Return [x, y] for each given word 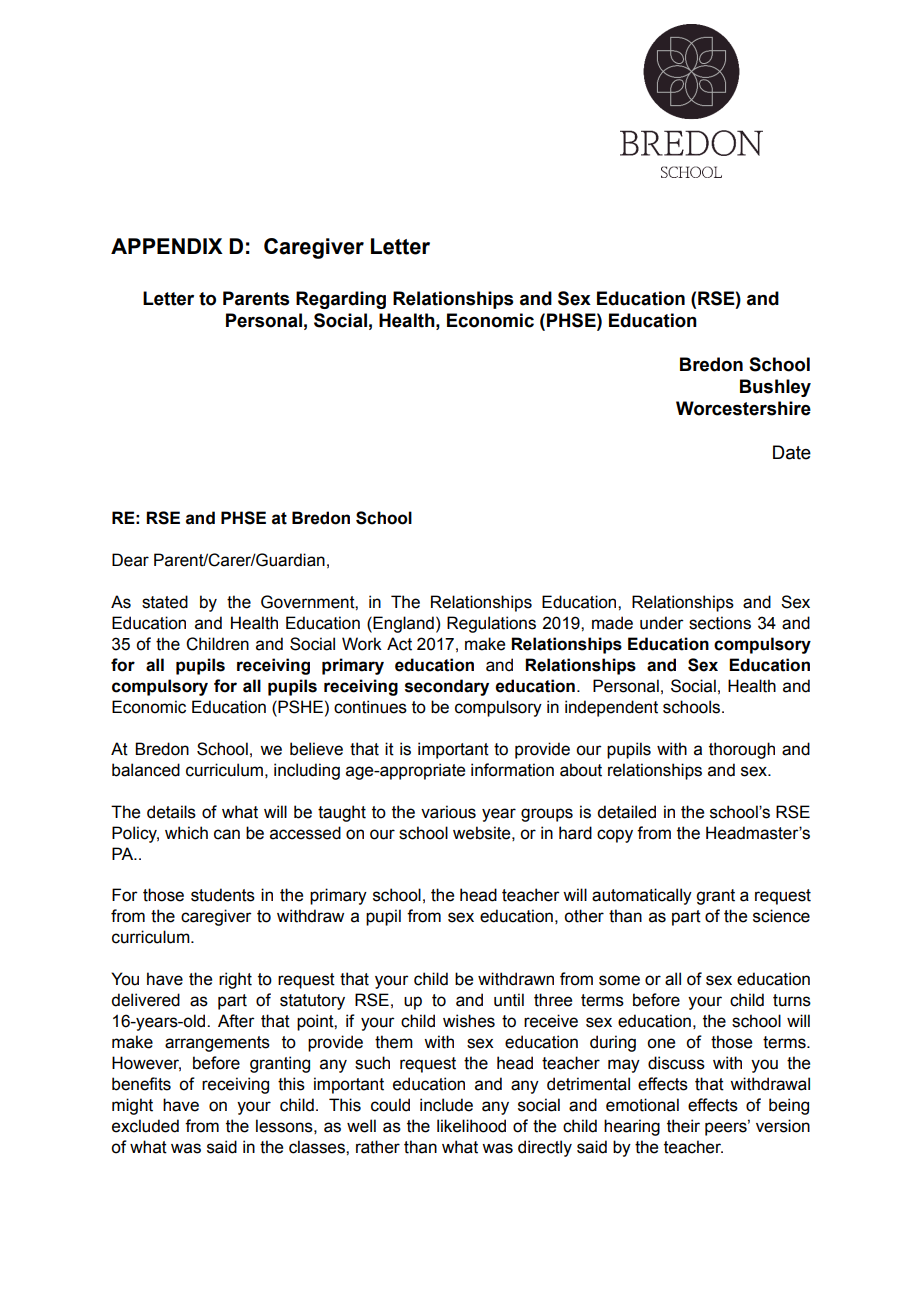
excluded [145, 1126]
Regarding [341, 300]
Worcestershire [743, 408]
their [683, 1126]
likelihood [471, 1126]
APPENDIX [167, 246]
